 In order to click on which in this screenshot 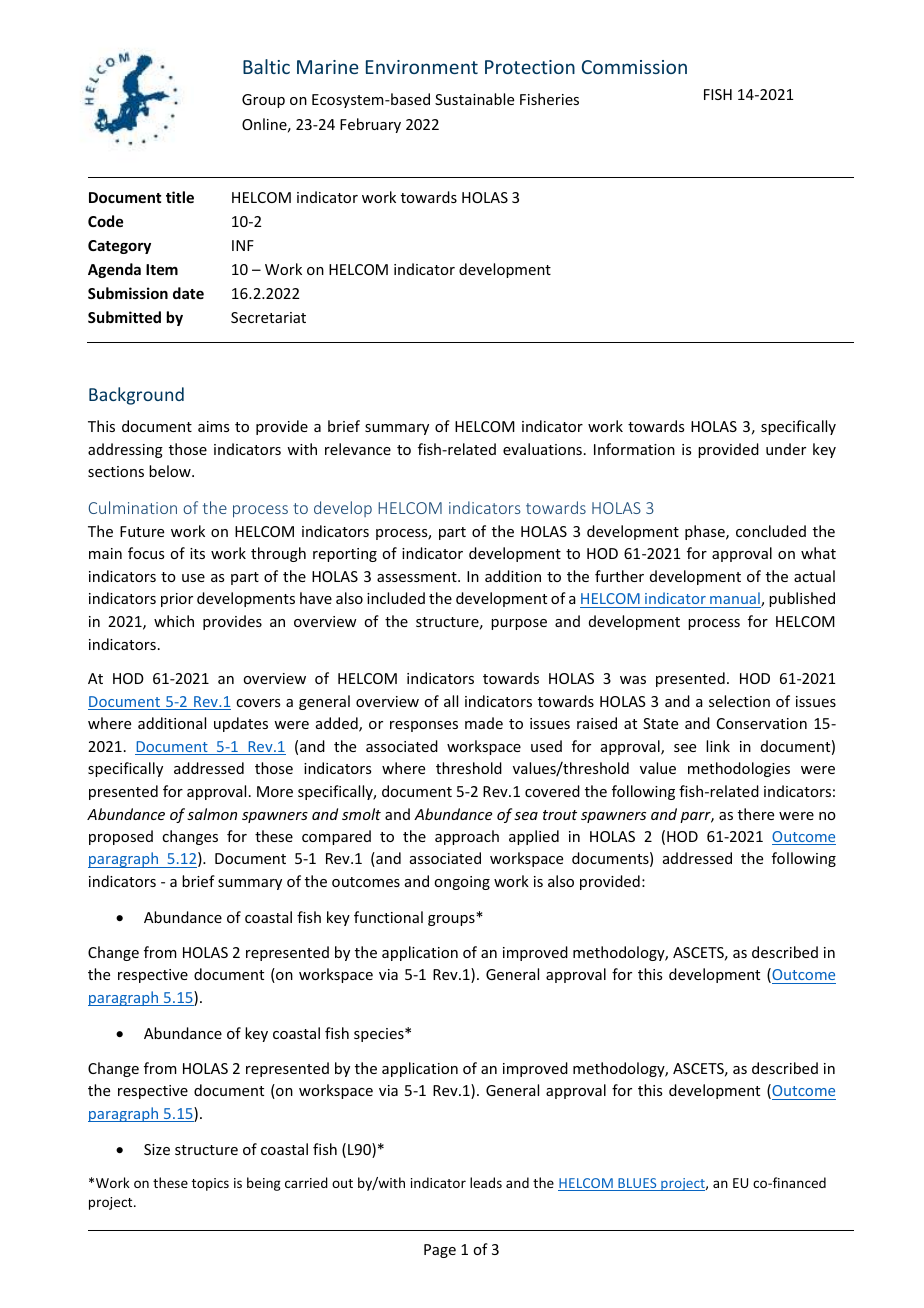, I will do `click(174, 621)`.
